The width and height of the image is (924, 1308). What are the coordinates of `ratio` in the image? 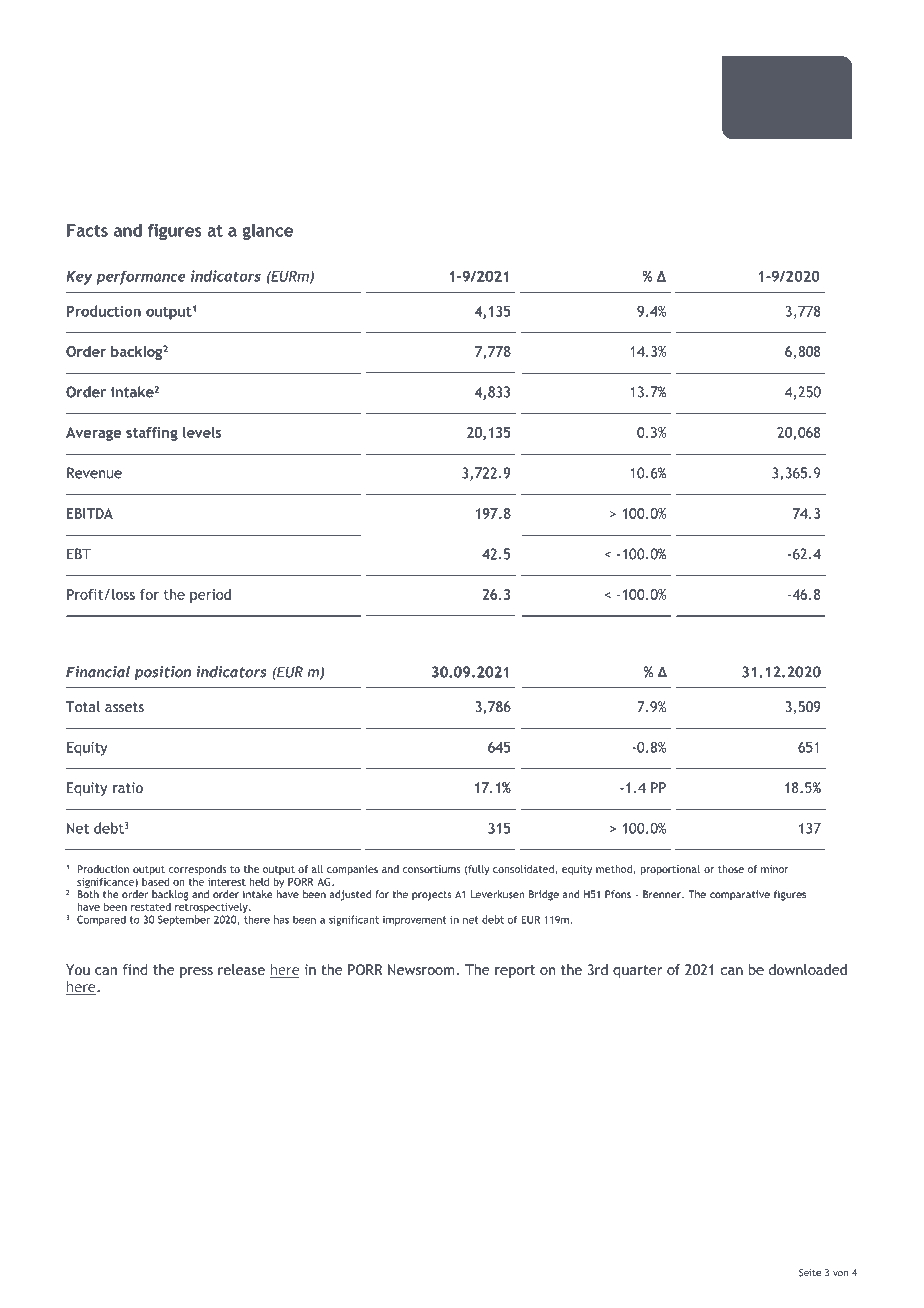 It's located at (128, 787).
